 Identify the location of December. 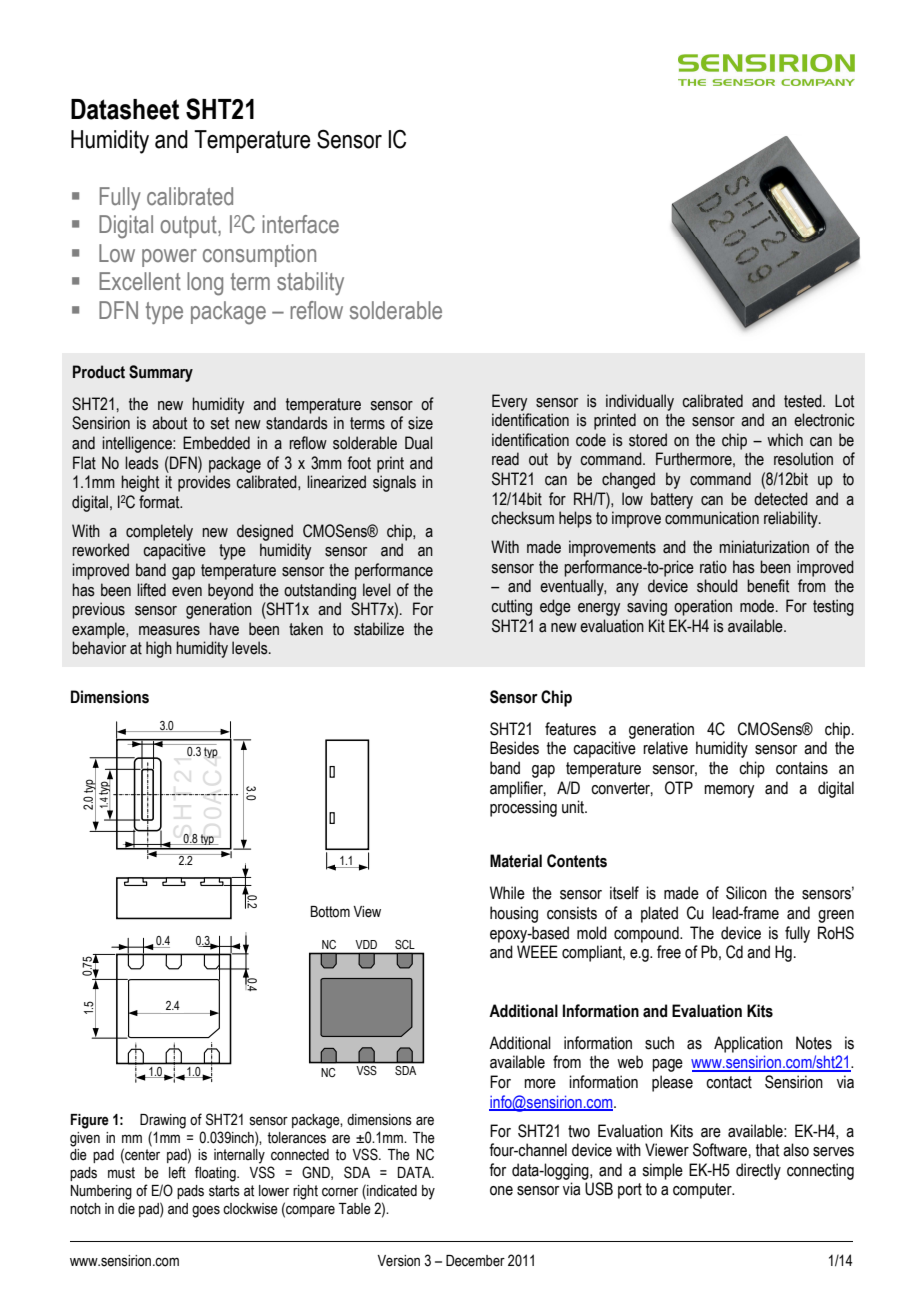
(475, 1261).
